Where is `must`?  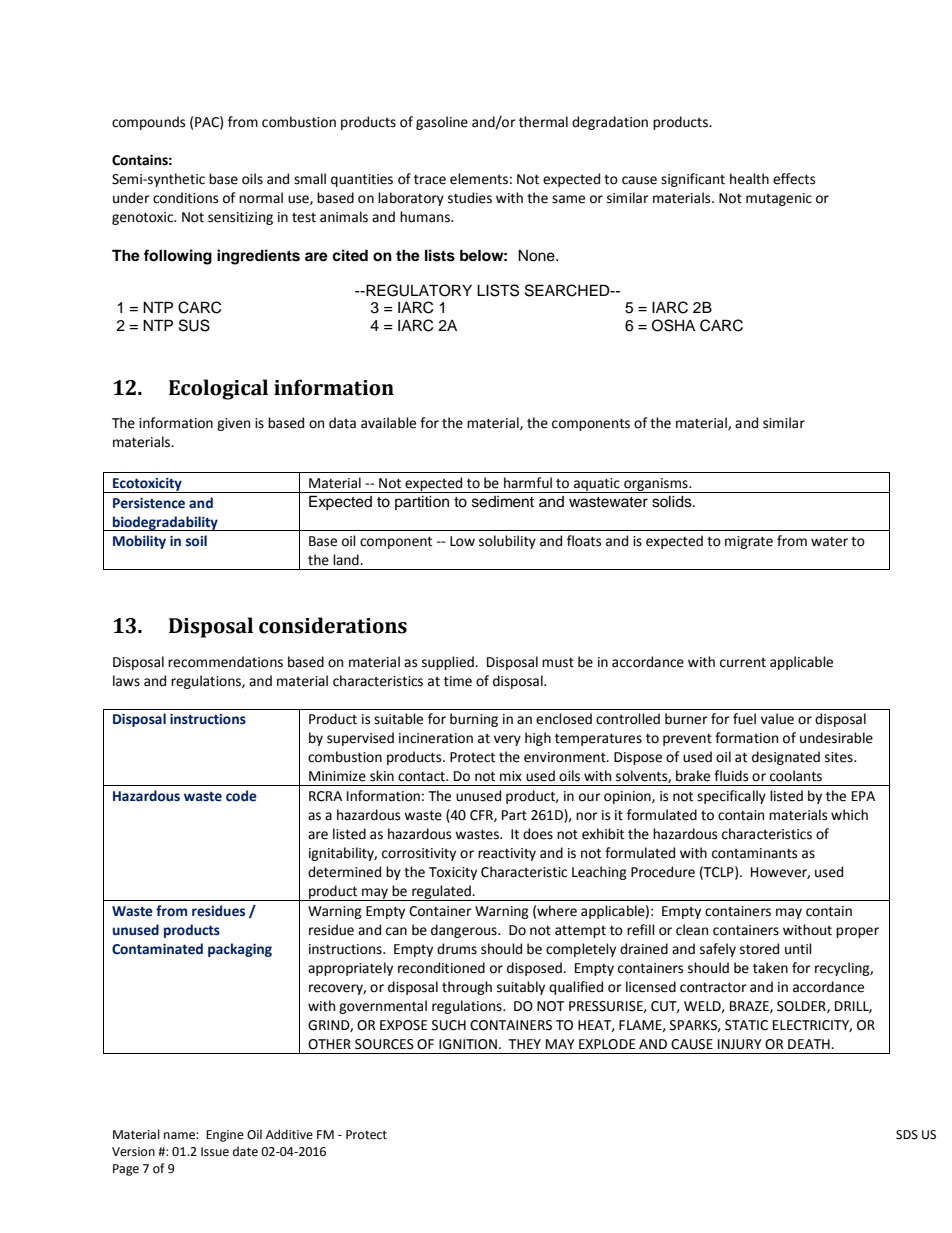 must is located at coordinates (558, 663).
